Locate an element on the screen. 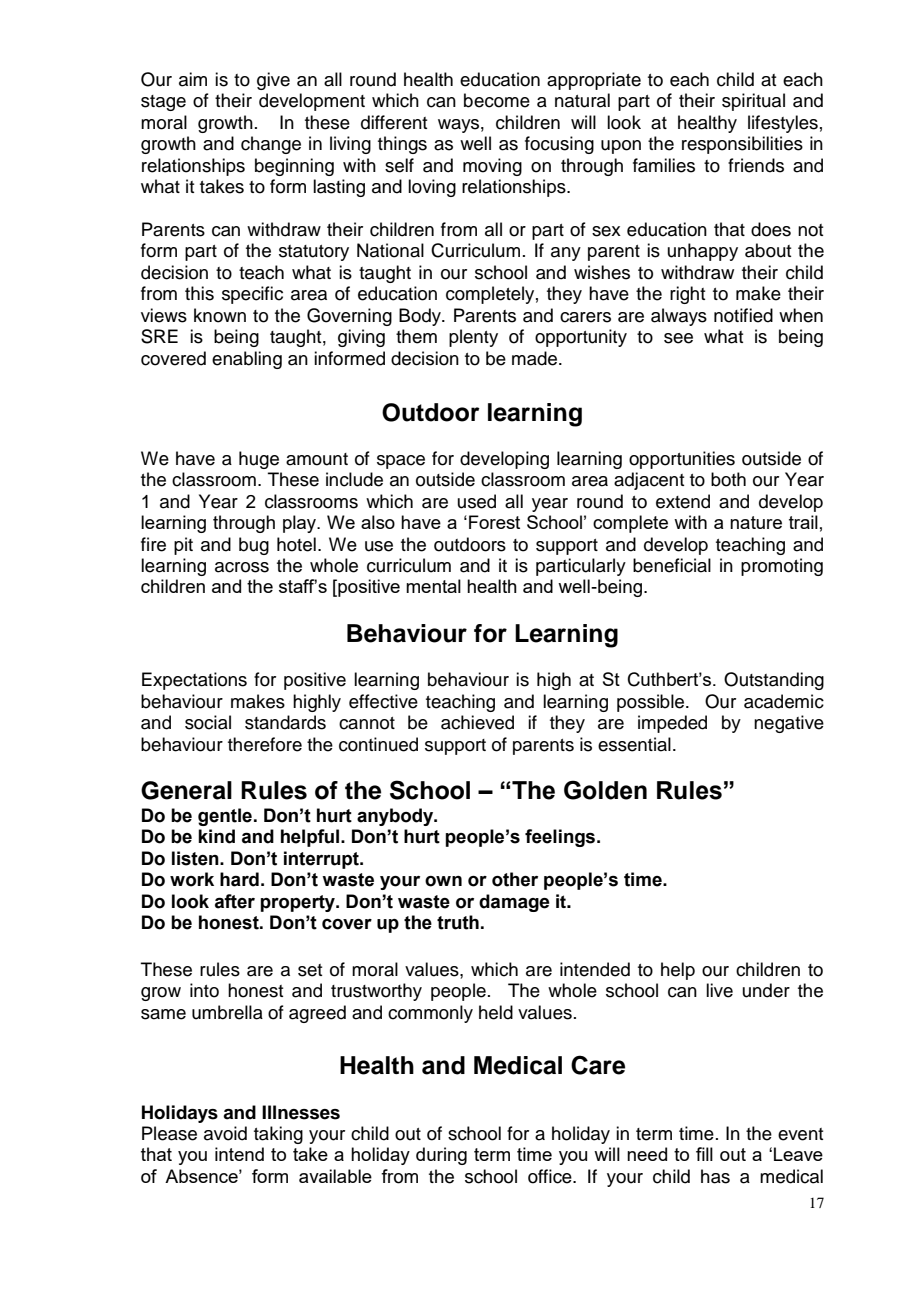 The image size is (924, 1308). during is located at coordinates (441, 1156).
